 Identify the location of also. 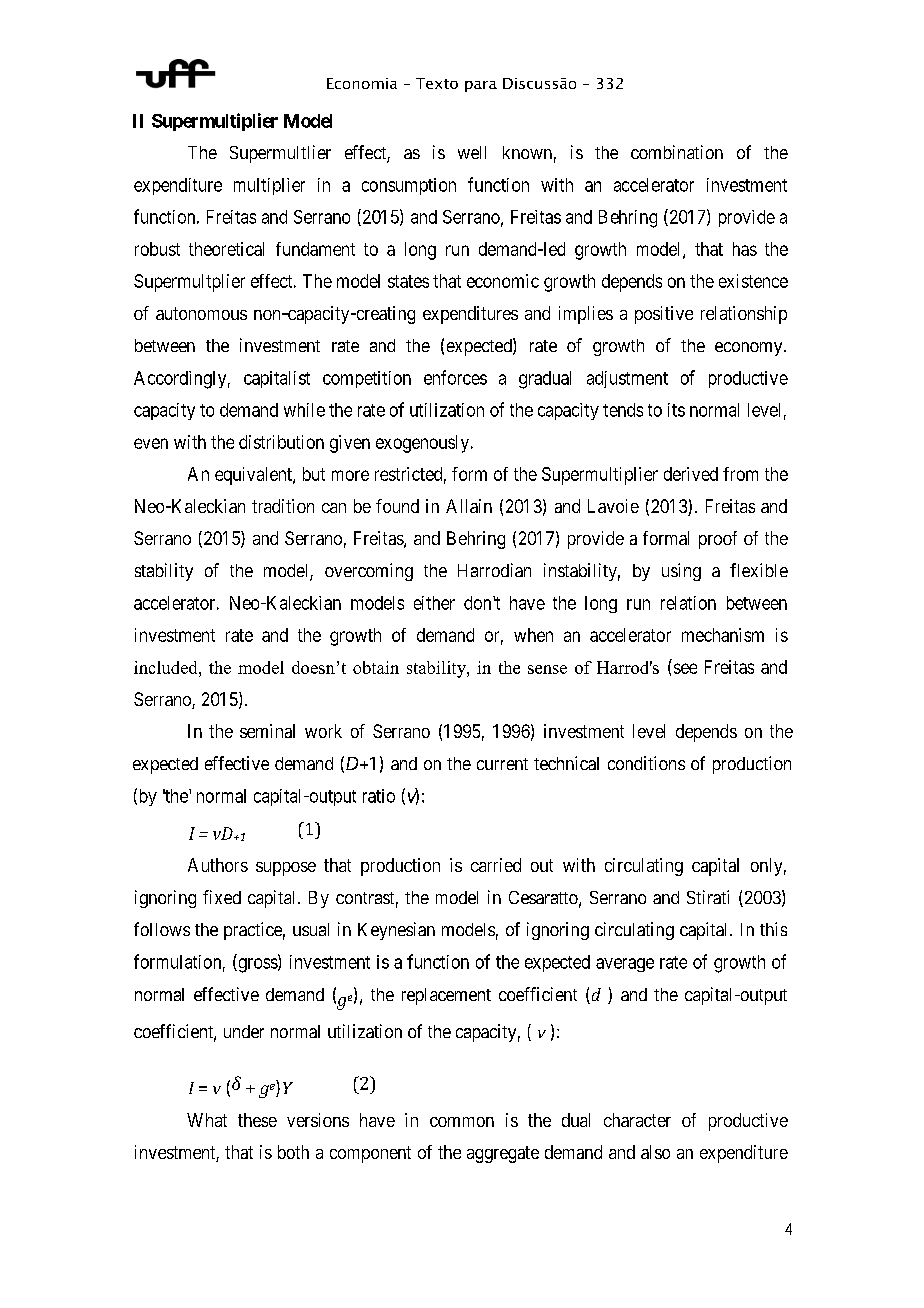
(655, 1152).
